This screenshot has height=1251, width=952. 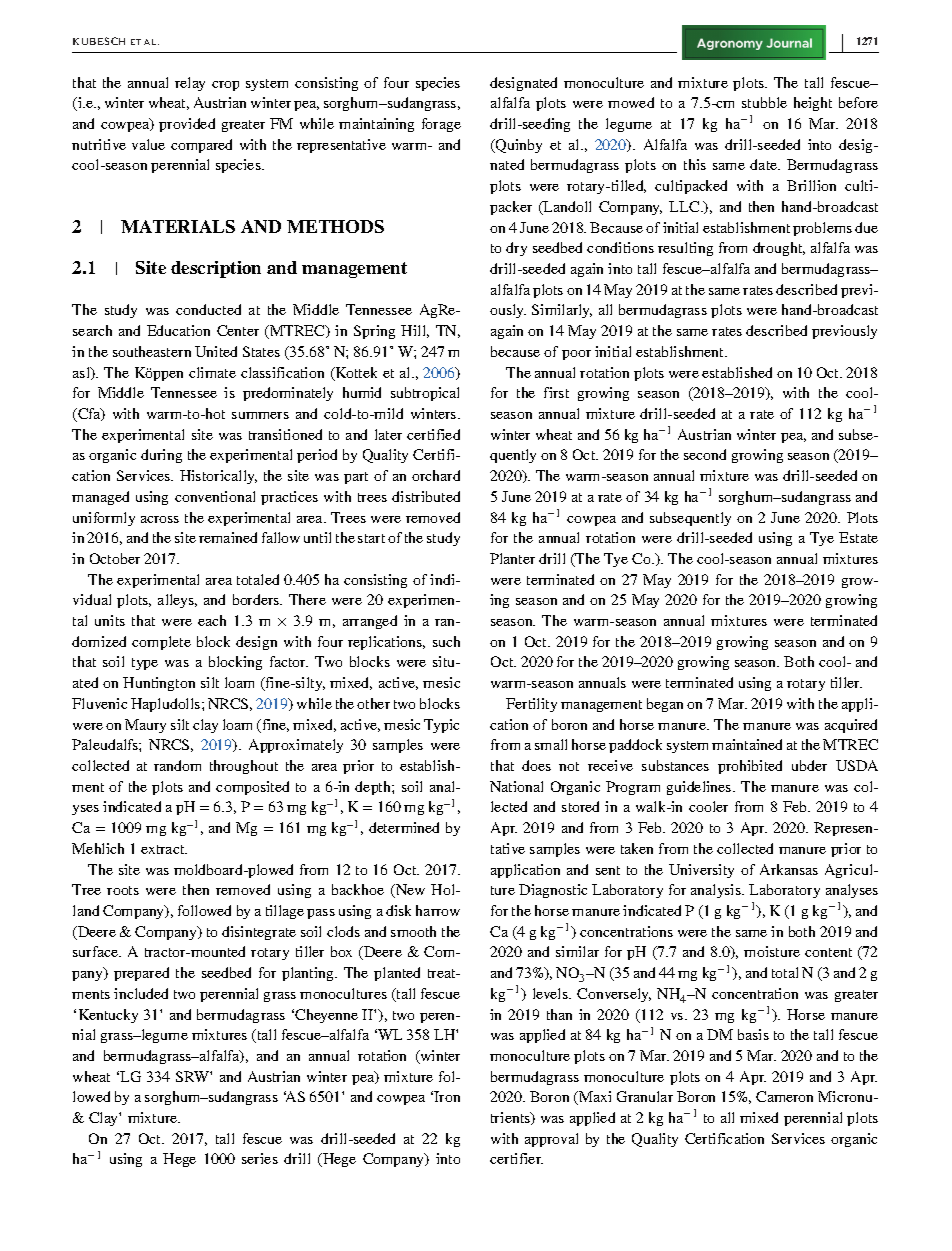 I want to click on prohibited, so click(x=750, y=767).
